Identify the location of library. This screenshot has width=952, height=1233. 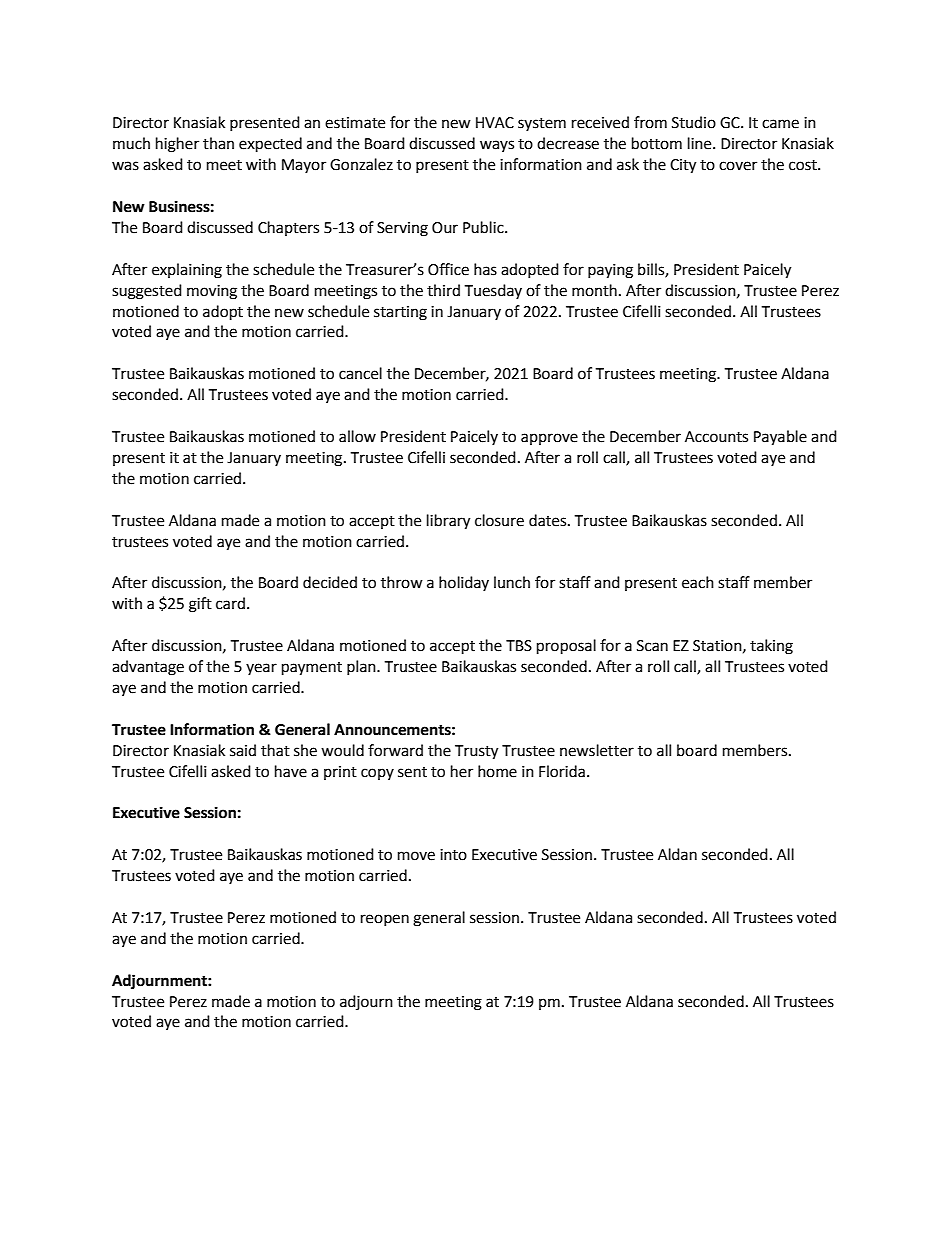
(448, 522).
